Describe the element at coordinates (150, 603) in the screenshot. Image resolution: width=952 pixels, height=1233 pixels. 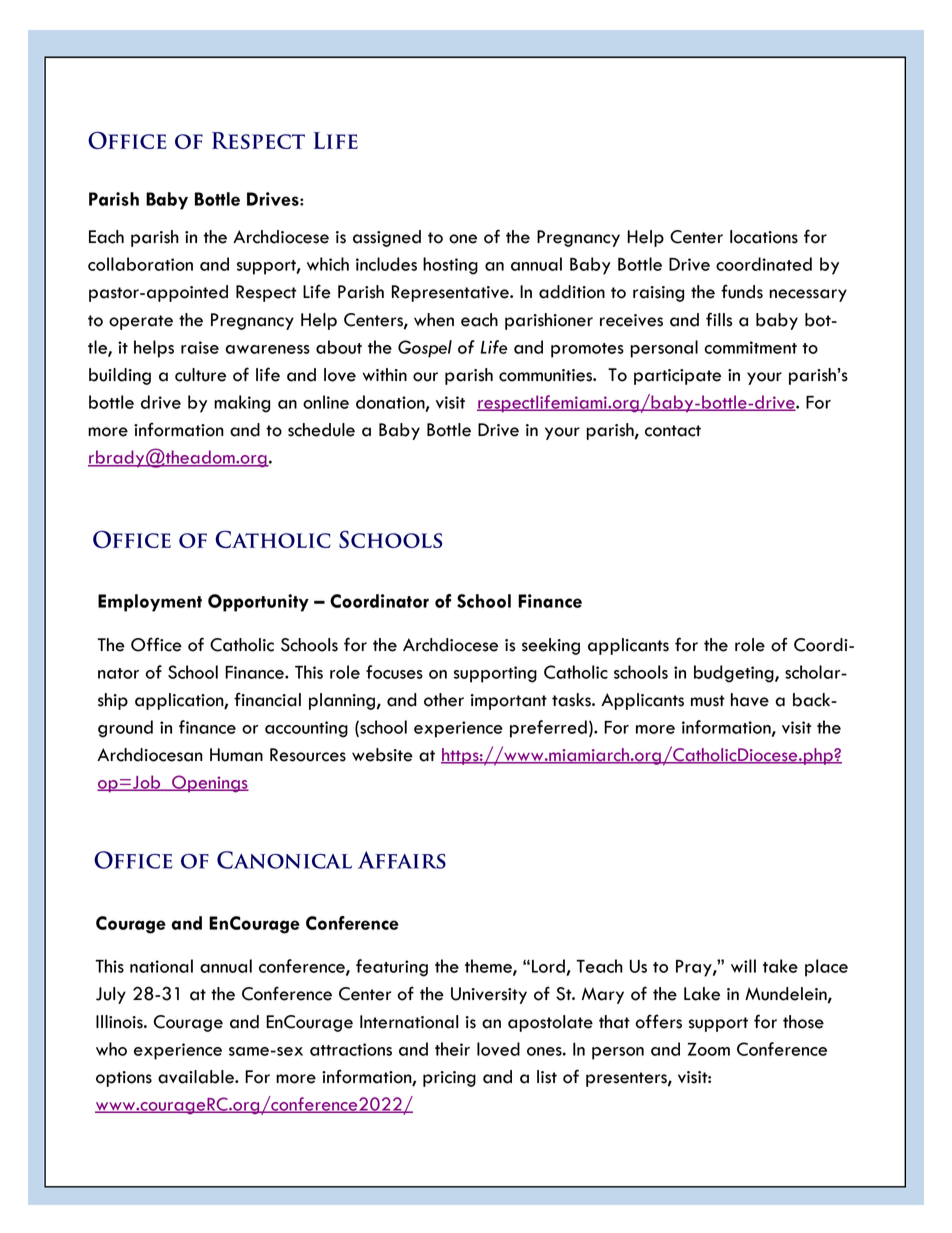
I see `Employment` at that location.
